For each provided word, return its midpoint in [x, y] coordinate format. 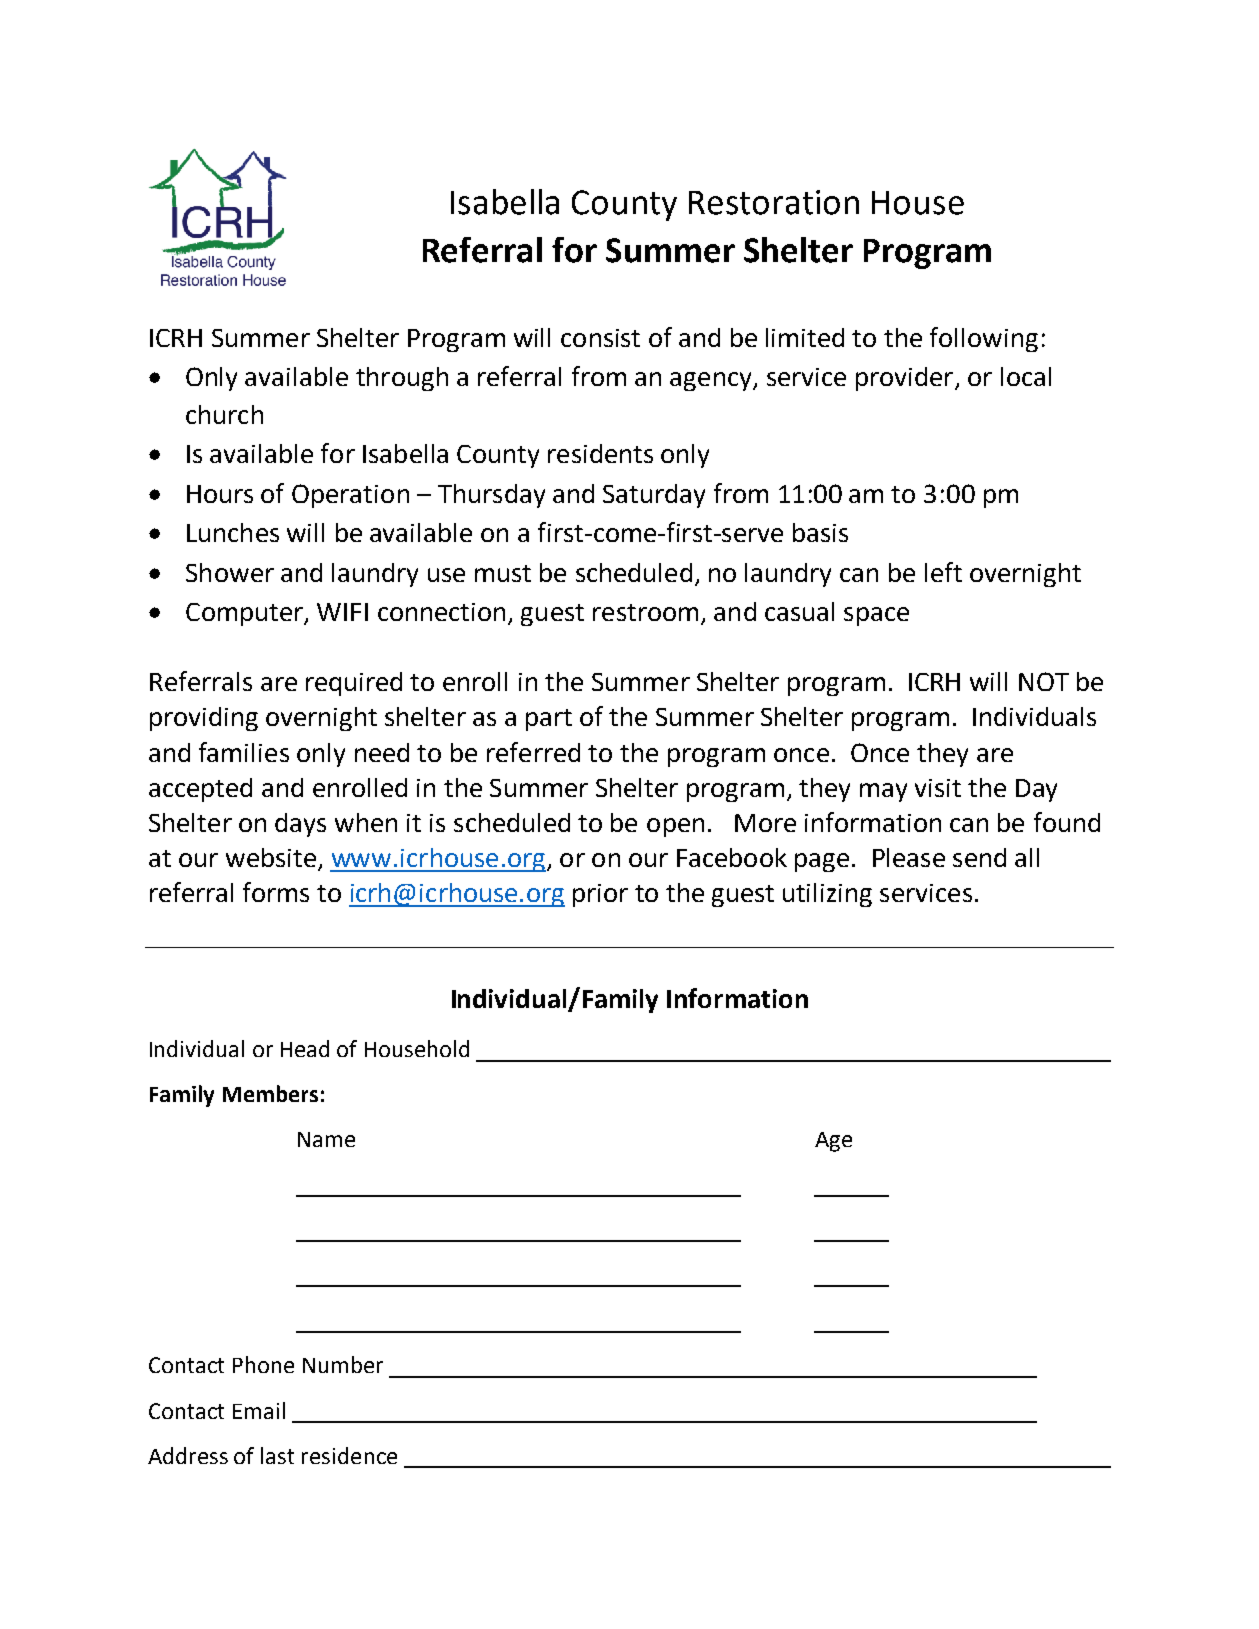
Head [305, 1048]
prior [600, 895]
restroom [645, 612]
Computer [245, 614]
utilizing [827, 895]
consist [600, 338]
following [984, 339]
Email [259, 1410]
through [402, 379]
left [943, 572]
